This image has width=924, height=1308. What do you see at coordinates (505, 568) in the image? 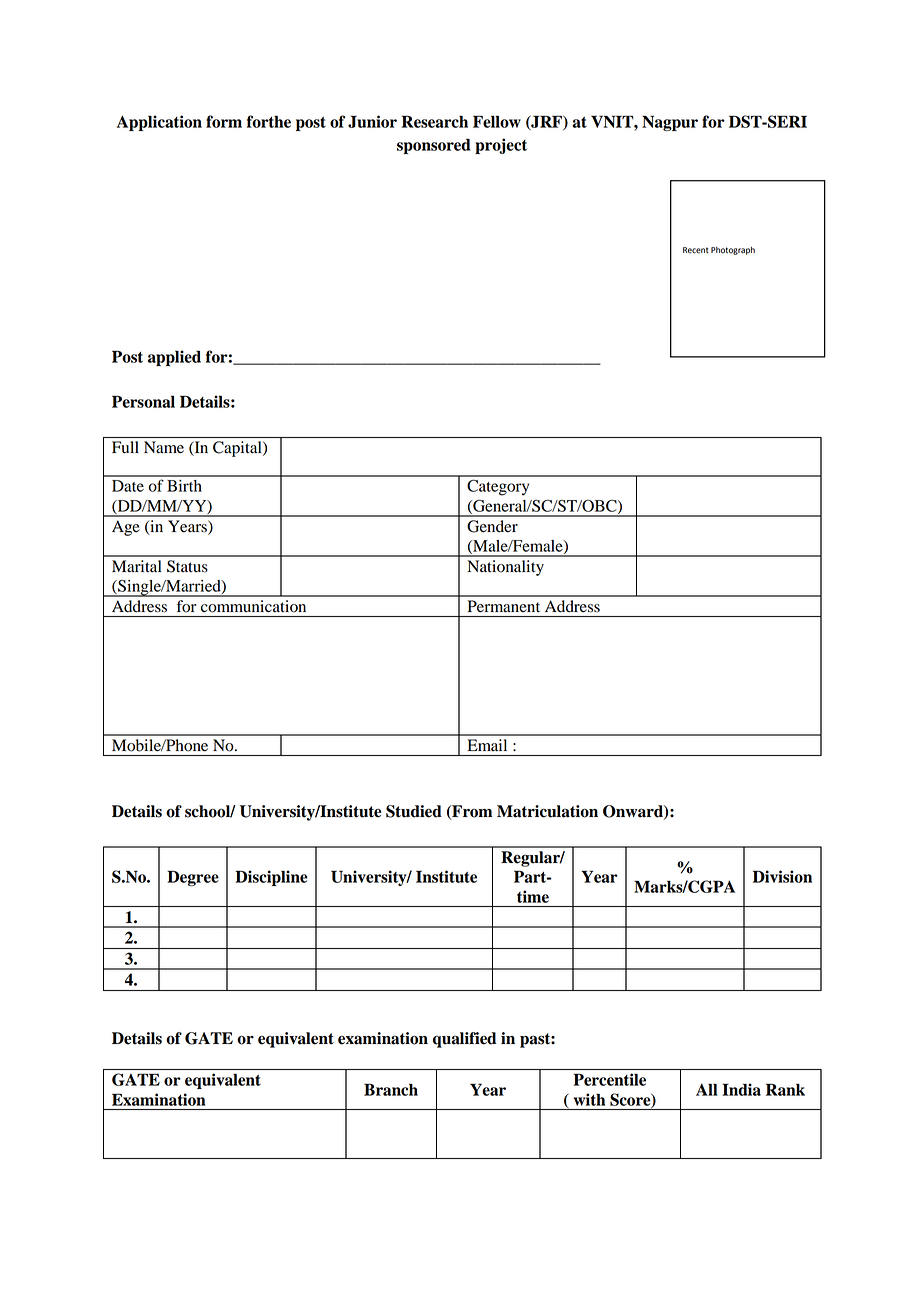
I see `Nationality` at bounding box center [505, 568].
